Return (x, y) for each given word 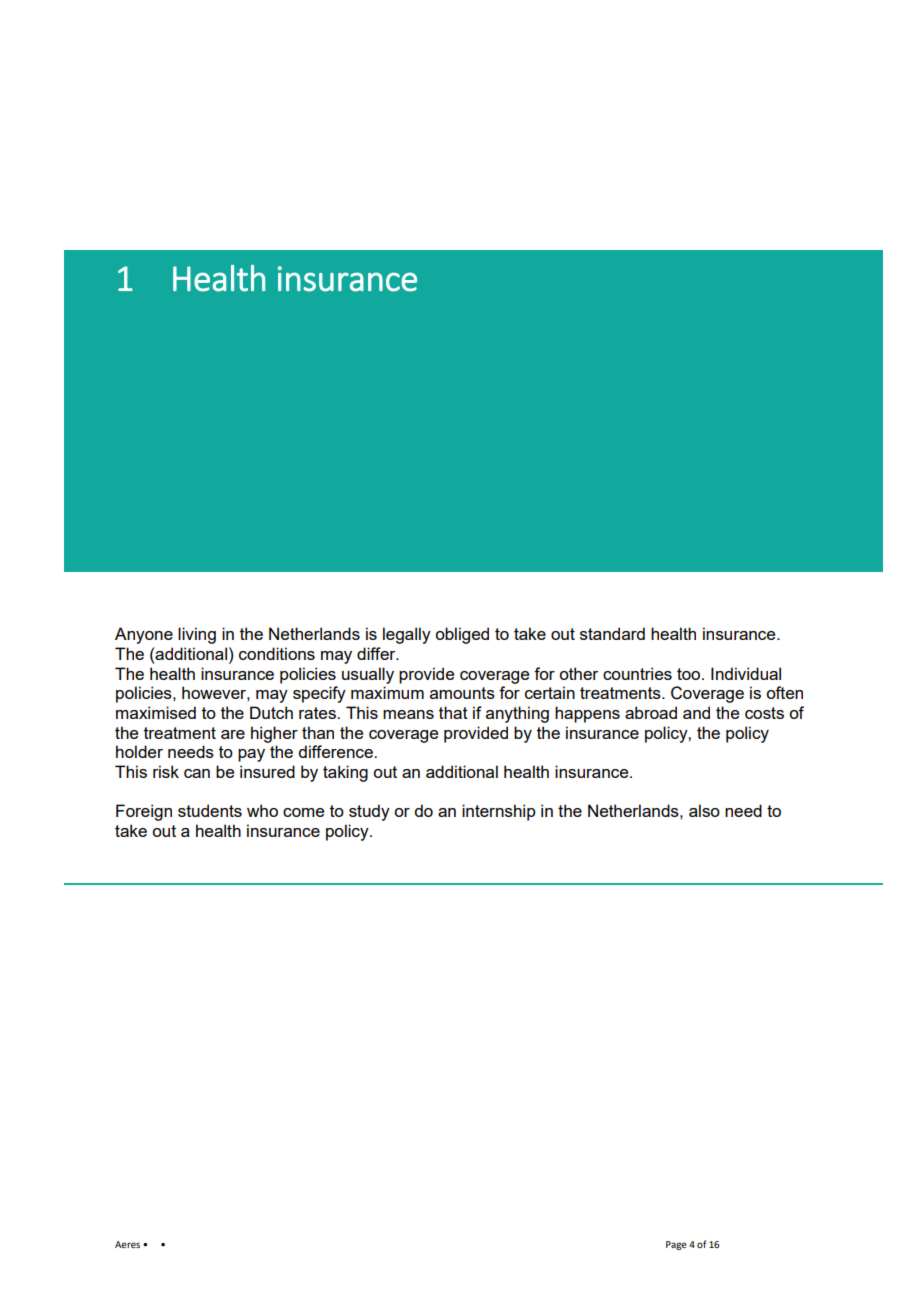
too (690, 674)
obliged (462, 635)
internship (499, 812)
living (197, 635)
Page (676, 1245)
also (704, 810)
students (210, 810)
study (369, 812)
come (303, 812)
